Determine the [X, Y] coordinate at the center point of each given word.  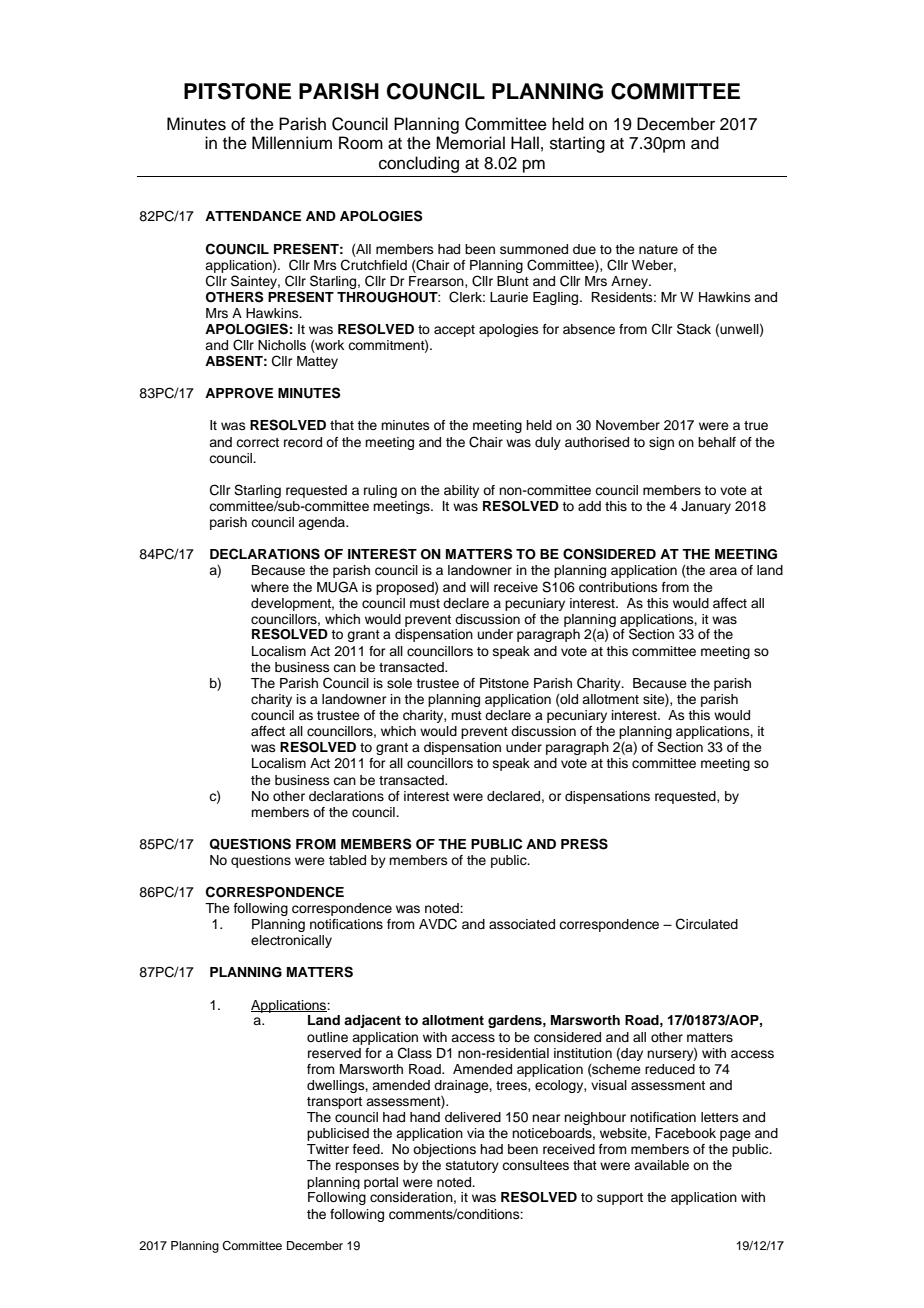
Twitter [328, 1149]
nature [658, 249]
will [479, 587]
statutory [472, 1167]
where [270, 587]
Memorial [470, 143]
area [723, 571]
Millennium [292, 143]
